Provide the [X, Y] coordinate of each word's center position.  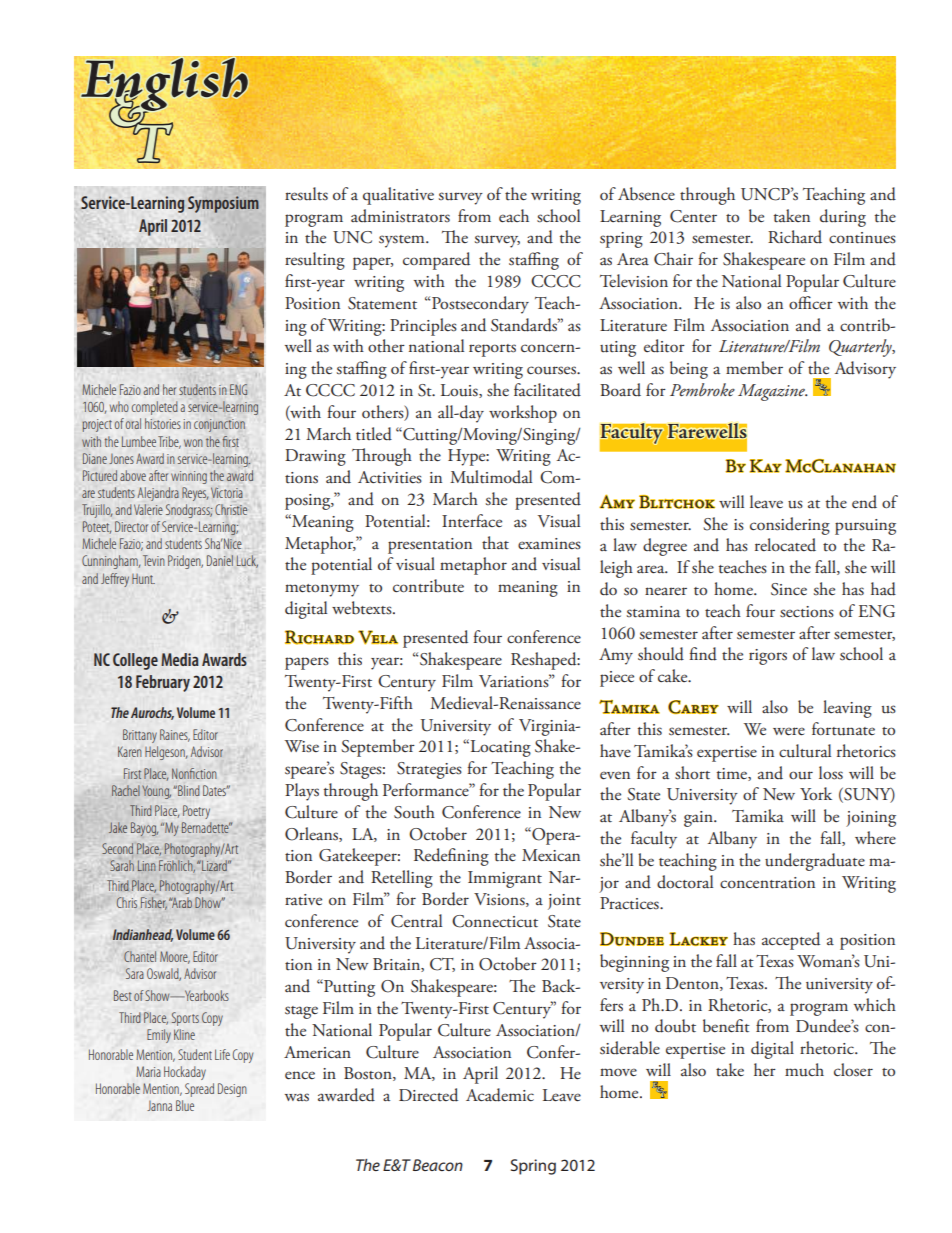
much [804, 1070]
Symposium [223, 204]
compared [436, 261]
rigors [768, 657]
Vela [378, 637]
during [843, 218]
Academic [500, 1095]
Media [180, 659]
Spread [199, 1090]
